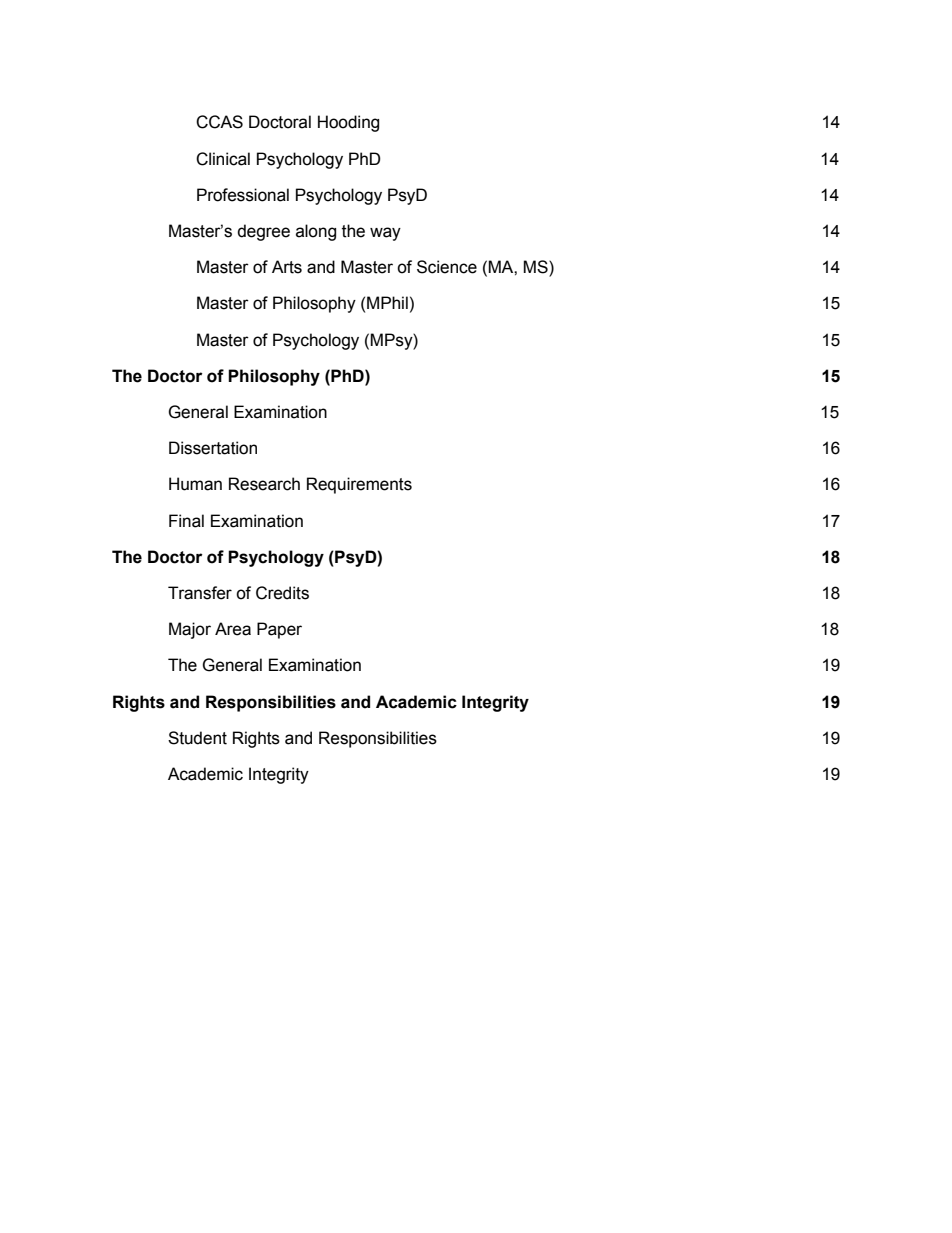 The width and height of the screenshot is (952, 1233). What do you see at coordinates (359, 485) in the screenshot?
I see `Requirements` at bounding box center [359, 485].
